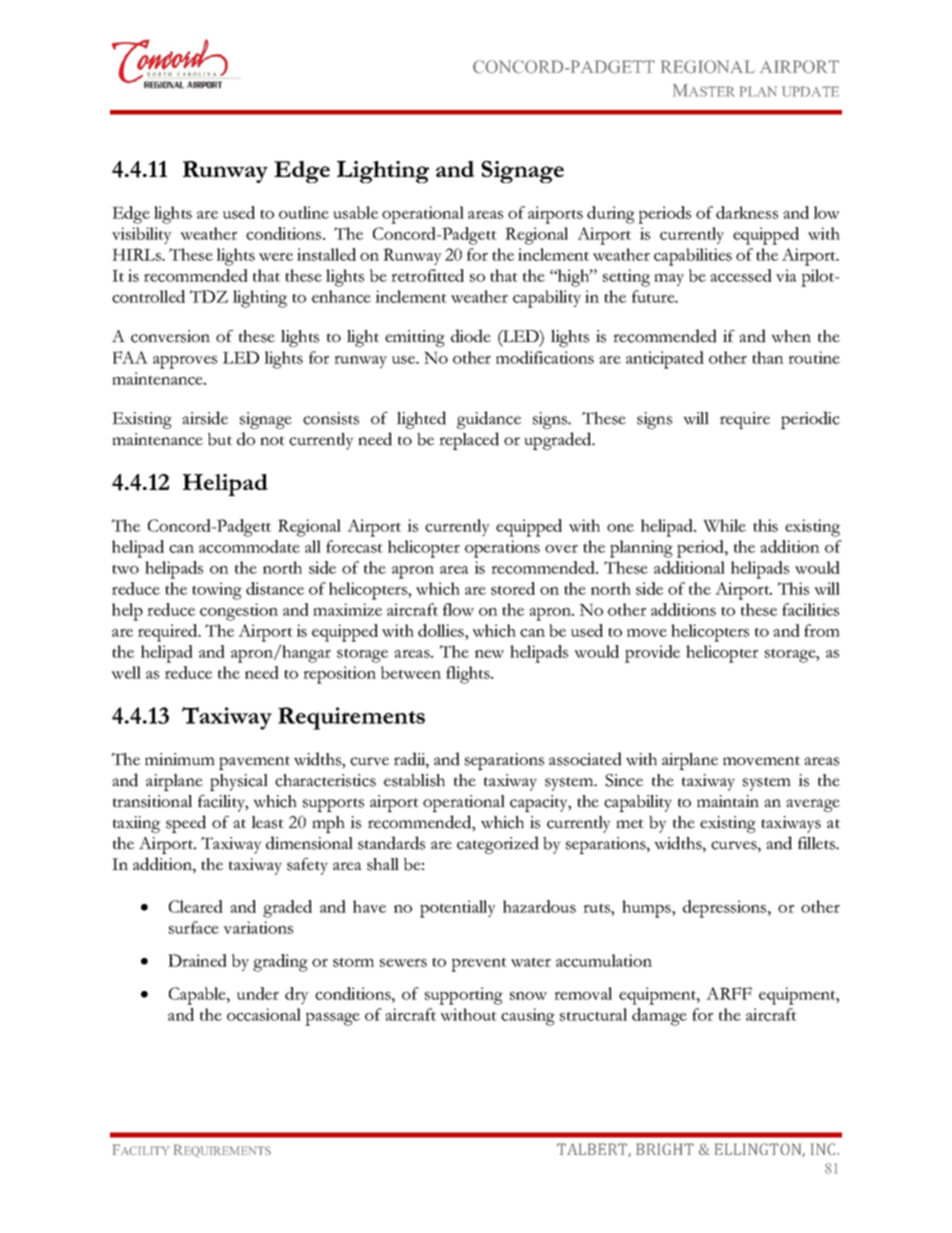  Describe the element at coordinates (464, 996) in the document. I see `supporting` at that location.
